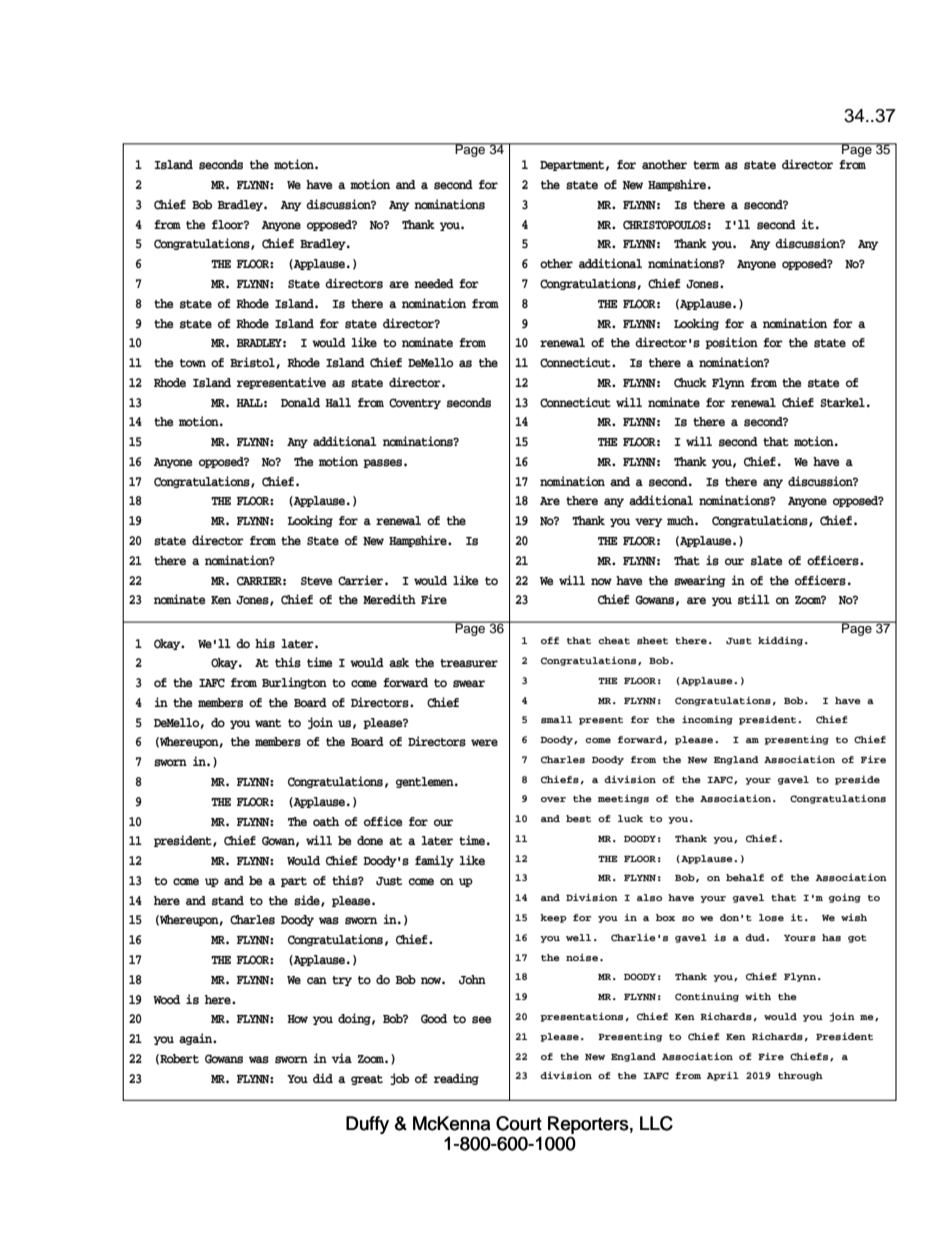 Image resolution: width=952 pixels, height=1233 pixels. Describe the element at coordinates (196, 1039) in the screenshot. I see `again` at that location.
